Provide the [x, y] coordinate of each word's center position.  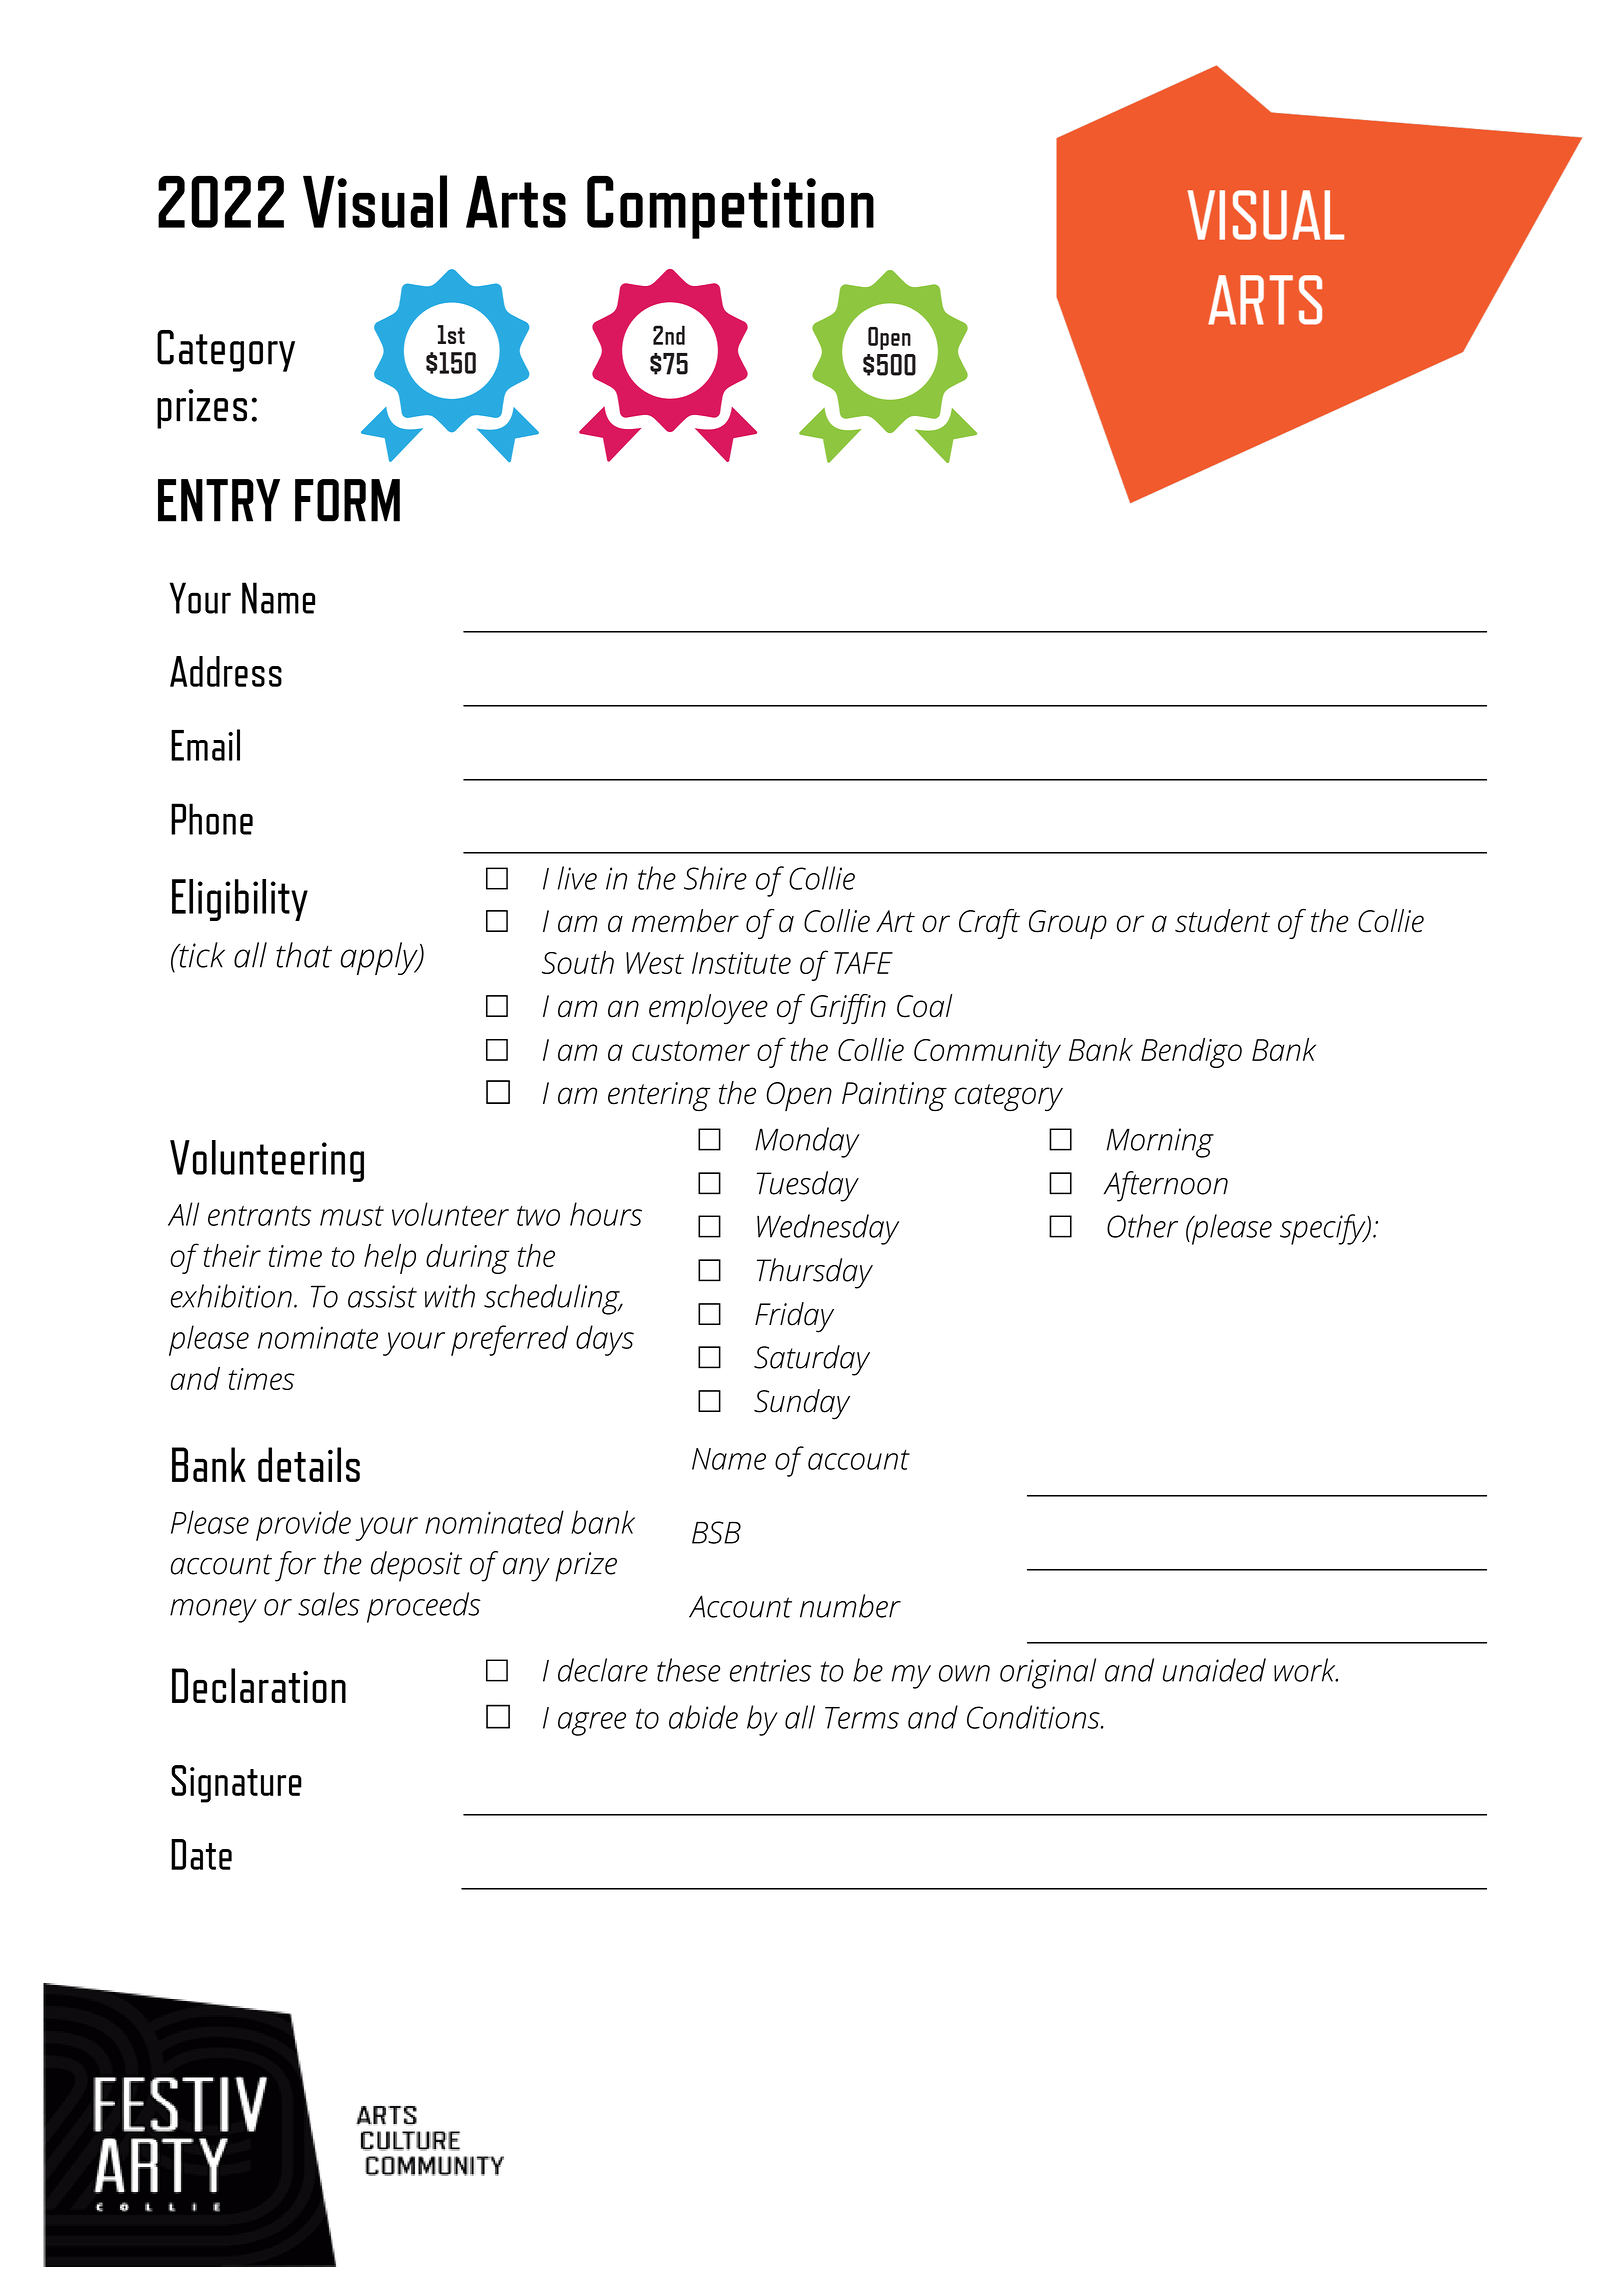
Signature [236, 1784]
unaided [1214, 1670]
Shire [715, 878]
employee [708, 1009]
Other [1142, 1226]
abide [703, 1717]
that [304, 955]
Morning [1160, 1143]
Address [226, 671]
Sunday [802, 1404]
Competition [730, 207]
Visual [375, 201]
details [309, 1464]
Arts [516, 202]
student [1222, 921]
